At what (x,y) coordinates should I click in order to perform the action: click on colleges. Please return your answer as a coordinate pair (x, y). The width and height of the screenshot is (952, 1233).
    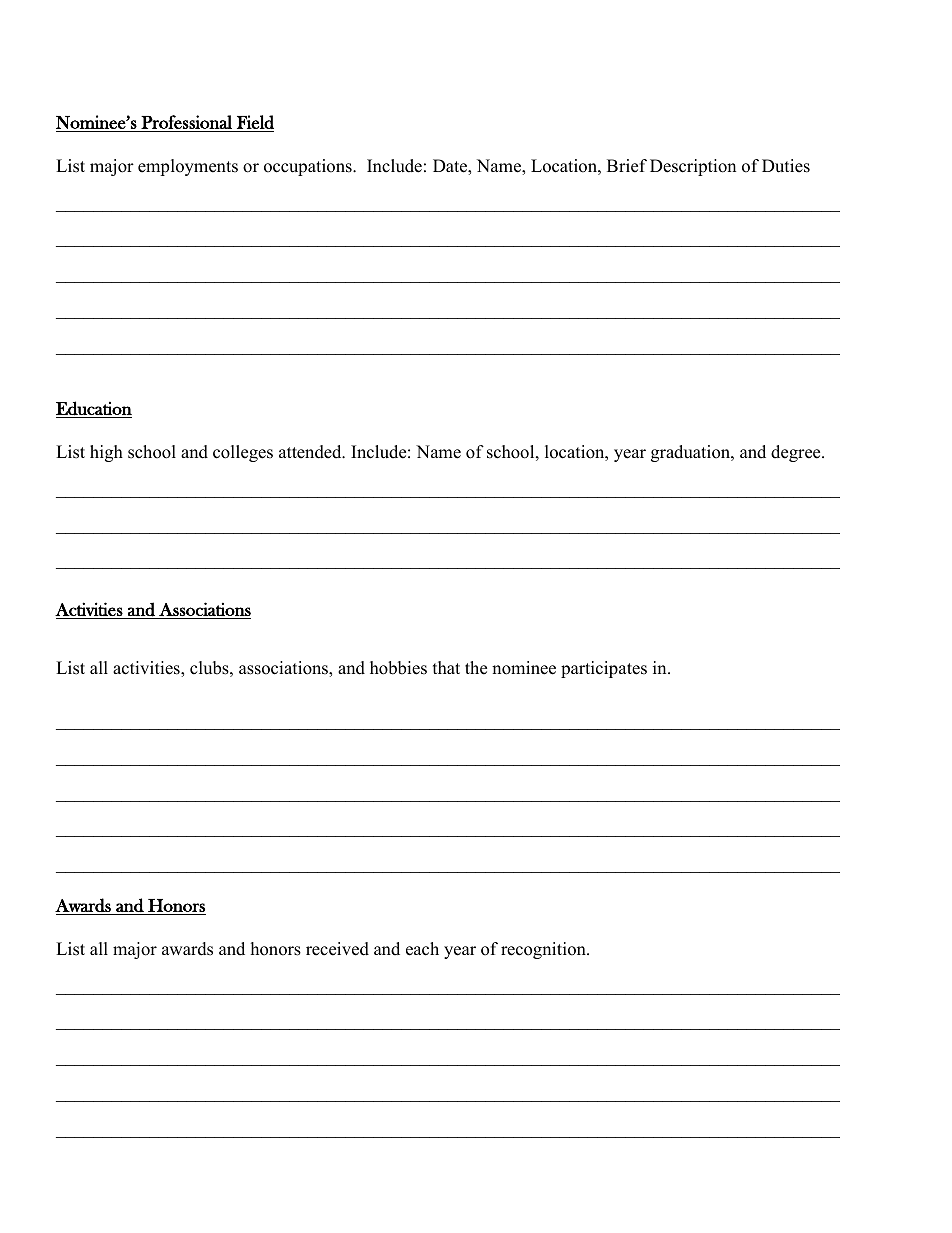
    Looking at the image, I should click on (243, 453).
